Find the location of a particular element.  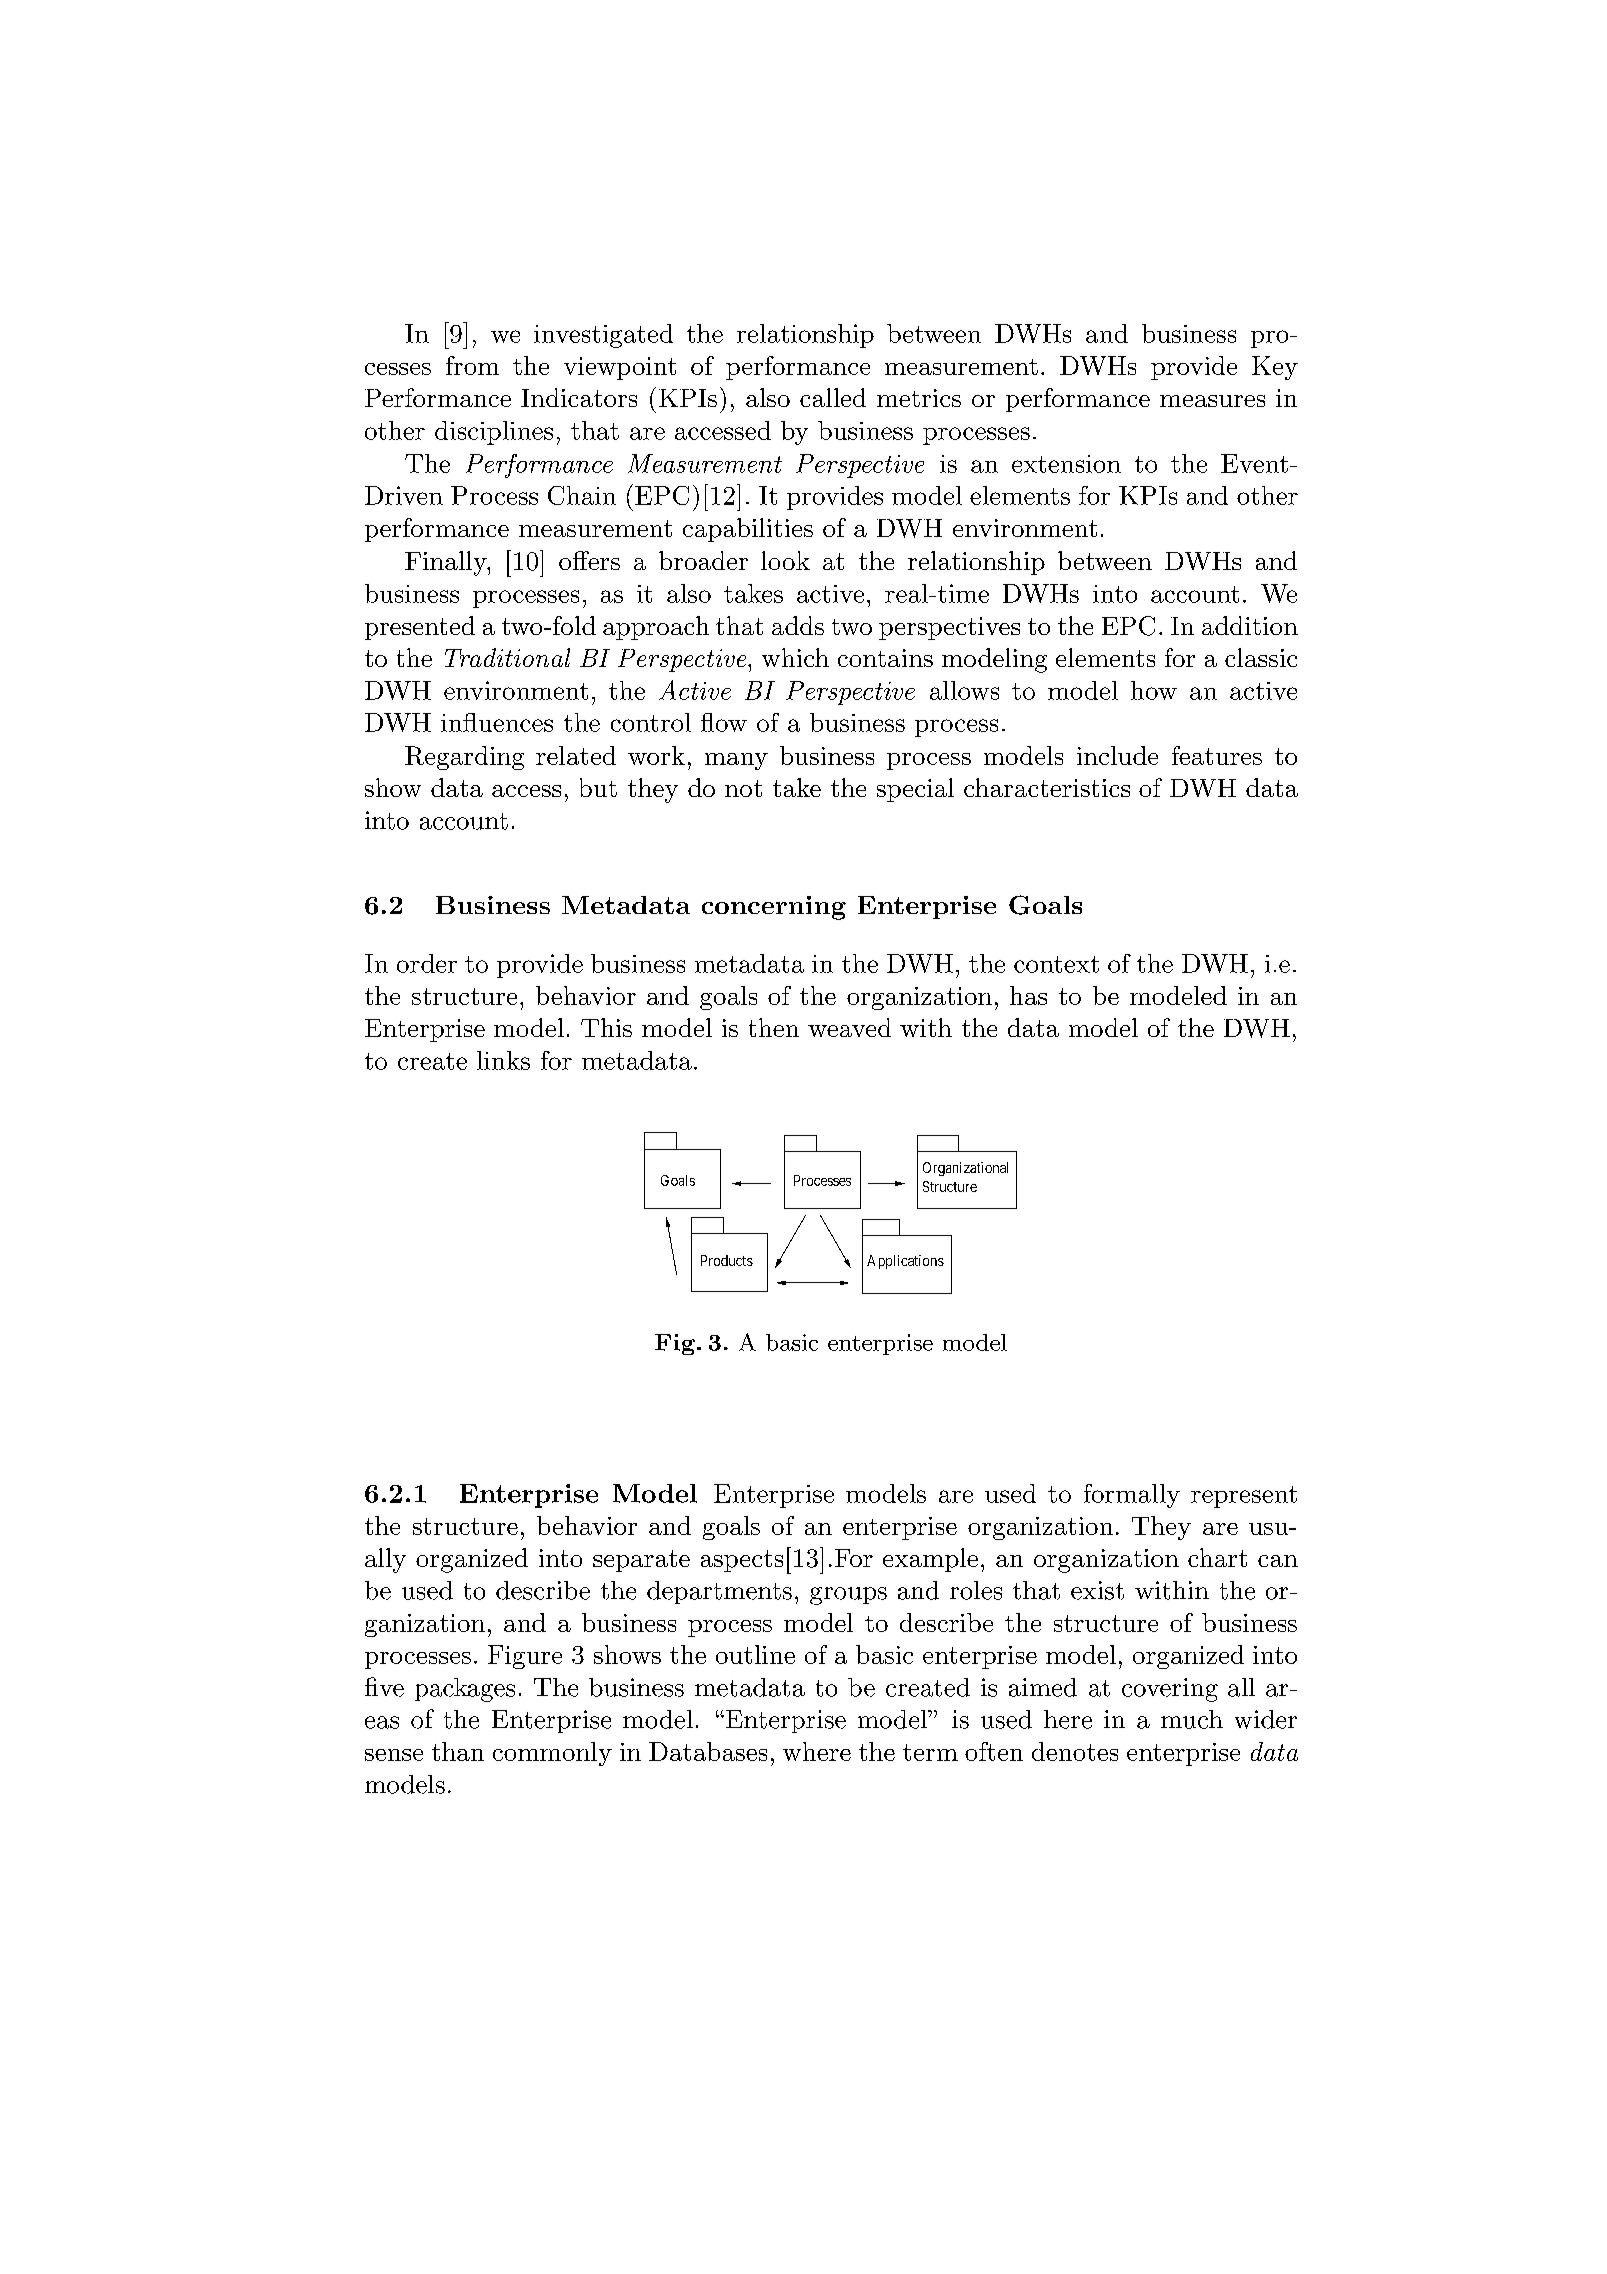

measures is located at coordinates (1212, 401).
